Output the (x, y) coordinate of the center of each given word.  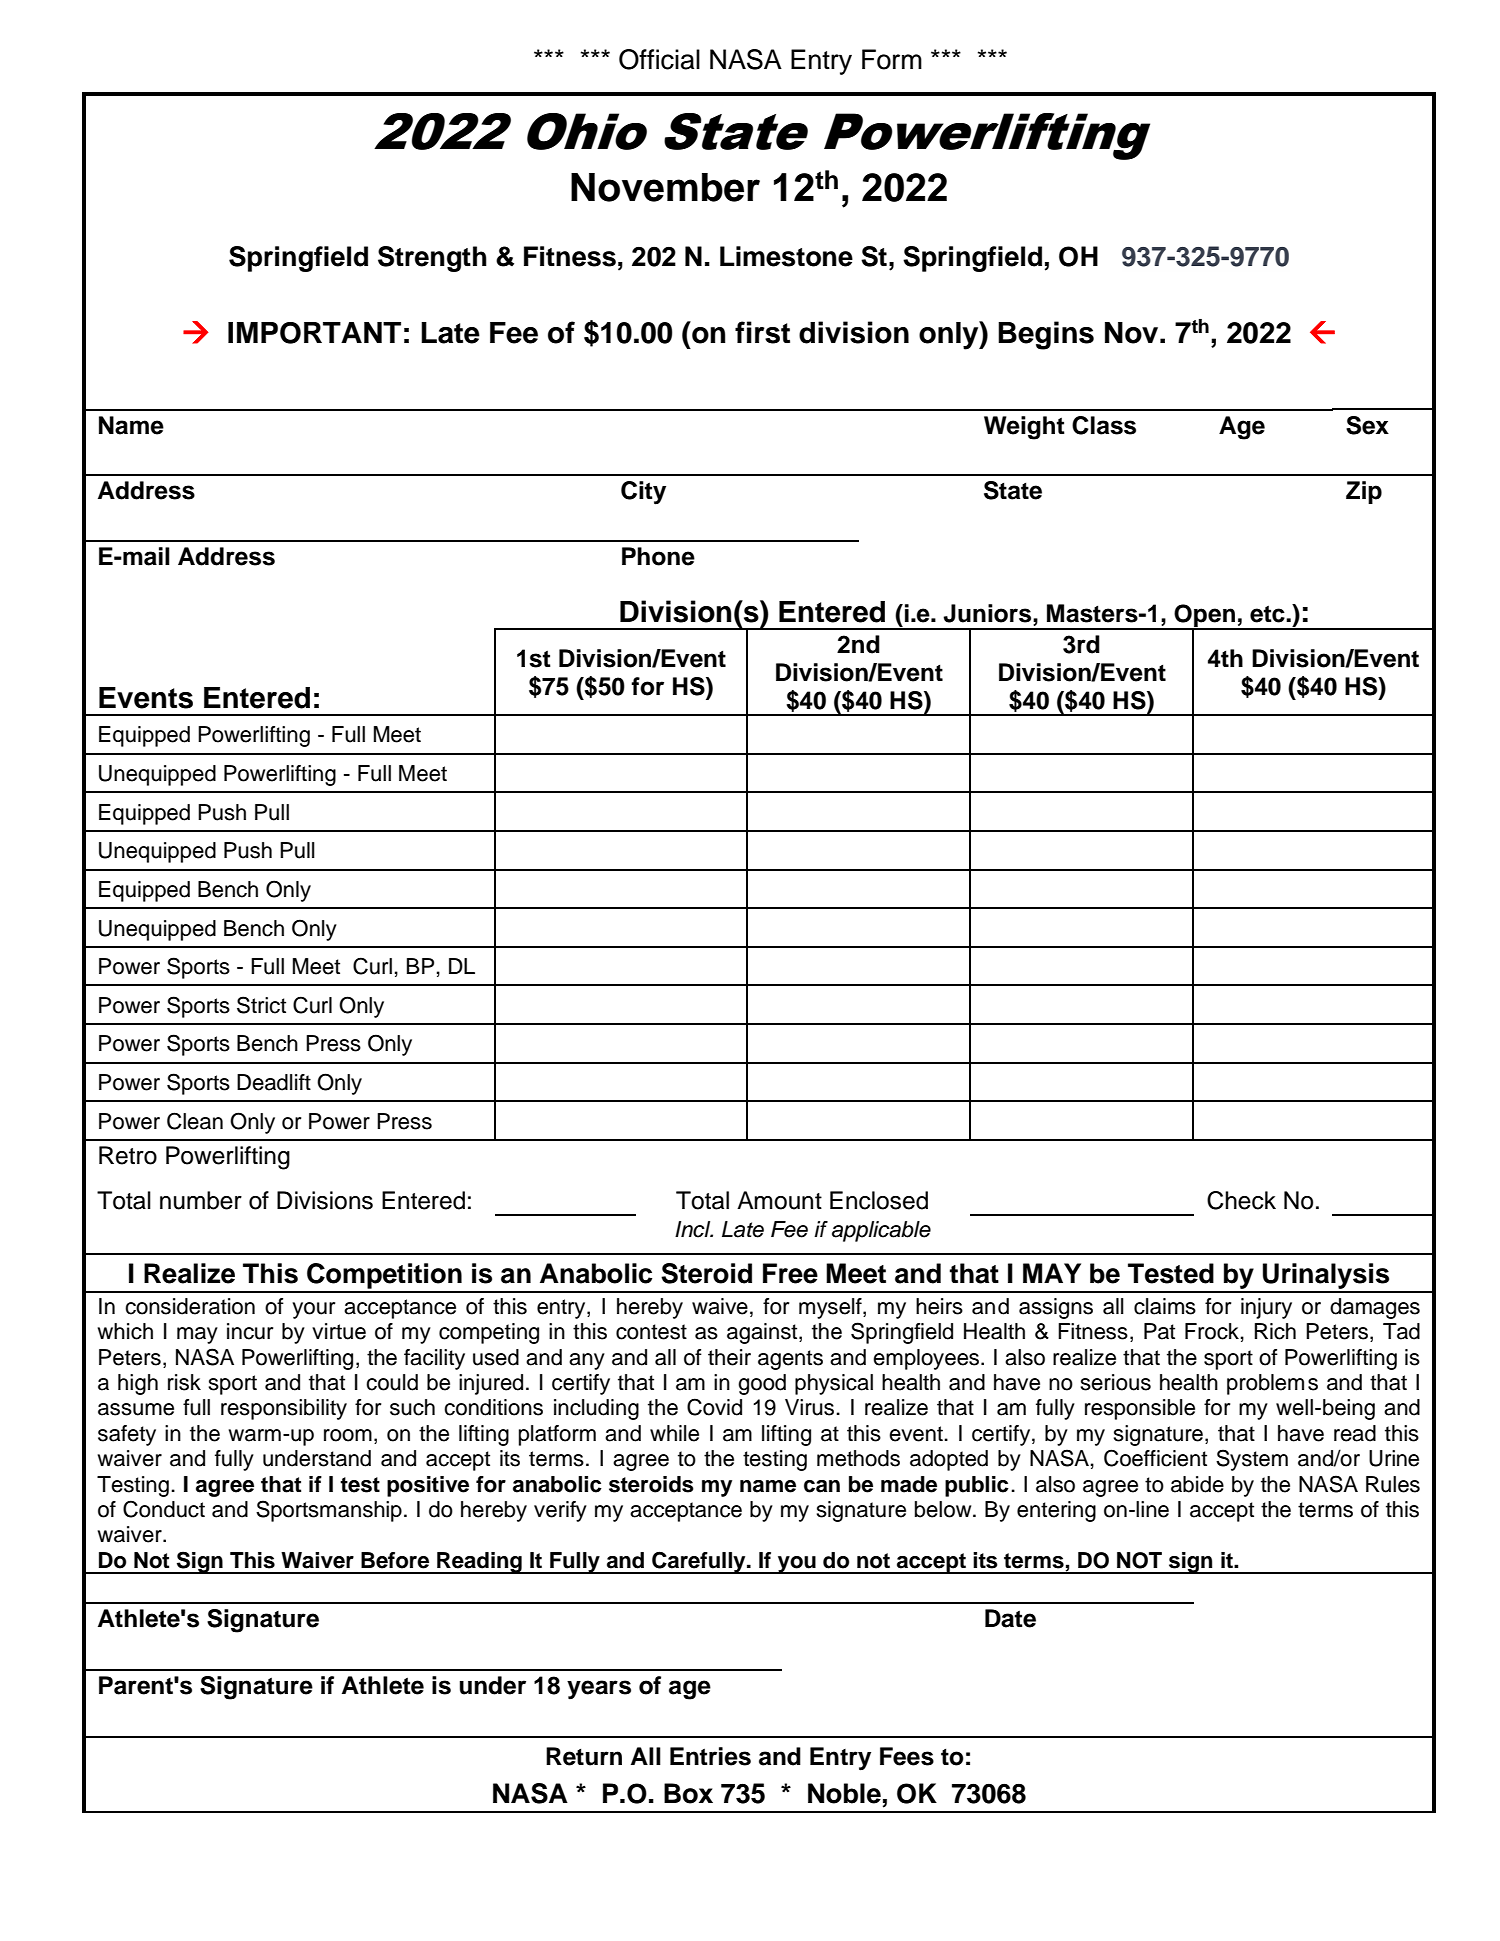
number (201, 1200)
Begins (1046, 335)
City (643, 493)
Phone (658, 556)
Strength (432, 259)
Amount (779, 1200)
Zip (1364, 492)
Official (659, 59)
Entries (710, 1756)
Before (395, 1560)
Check (1241, 1200)
